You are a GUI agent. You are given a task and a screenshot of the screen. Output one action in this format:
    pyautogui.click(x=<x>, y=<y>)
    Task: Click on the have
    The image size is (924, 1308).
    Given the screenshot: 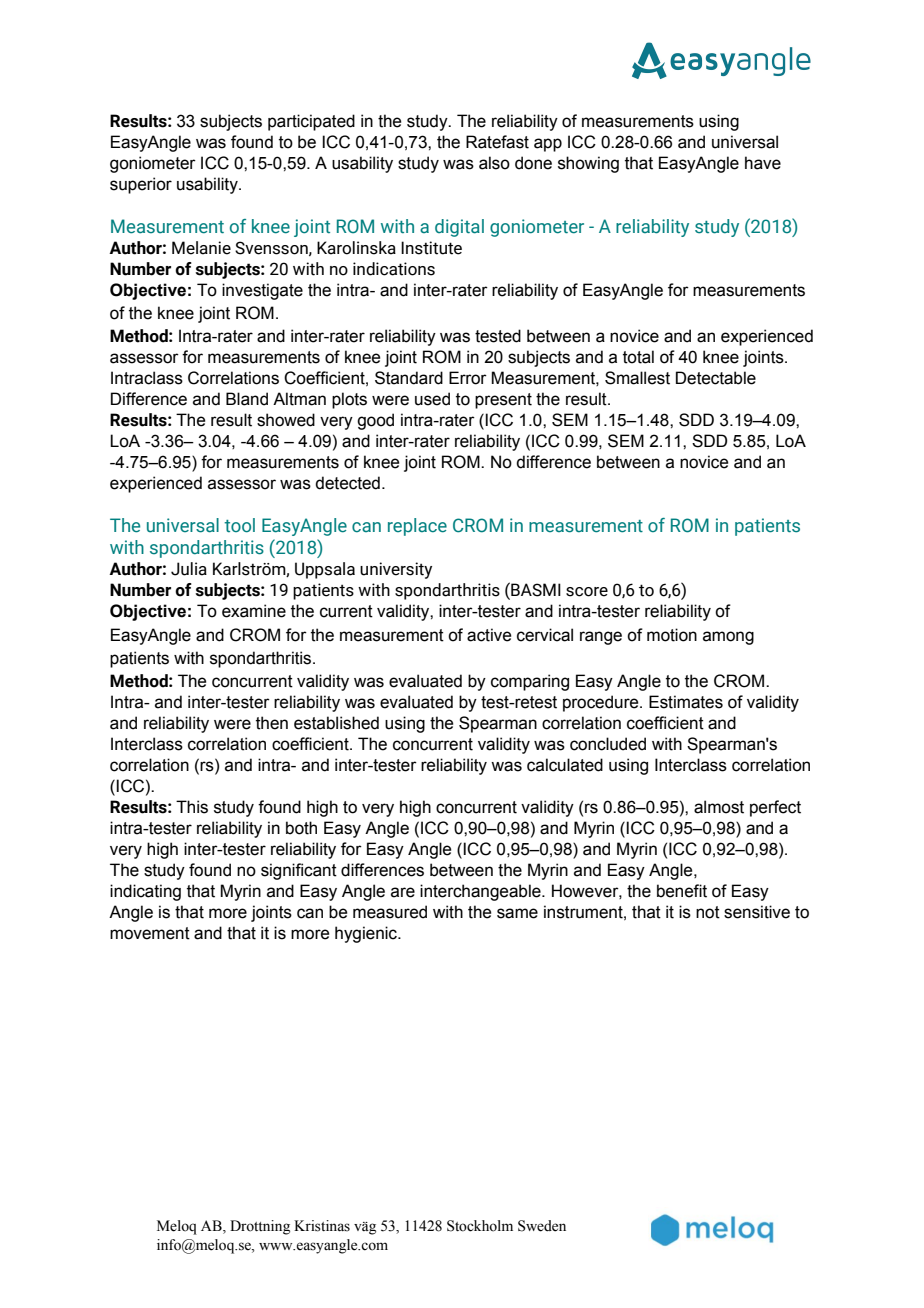 What is the action you would take?
    pyautogui.click(x=763, y=163)
